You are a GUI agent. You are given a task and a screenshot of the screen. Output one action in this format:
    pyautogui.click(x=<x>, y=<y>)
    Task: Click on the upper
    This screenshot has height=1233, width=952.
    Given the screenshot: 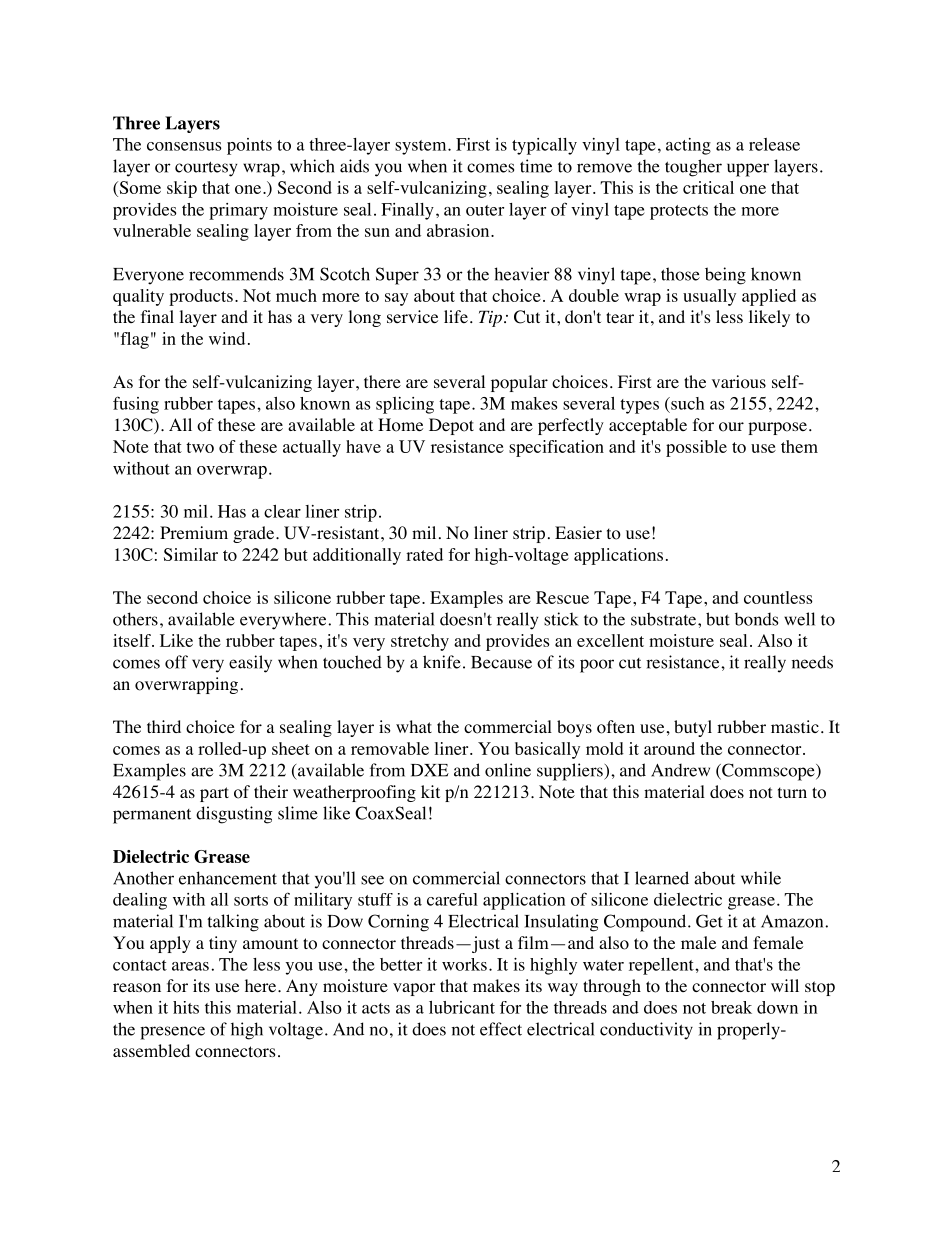 What is the action you would take?
    pyautogui.click(x=748, y=170)
